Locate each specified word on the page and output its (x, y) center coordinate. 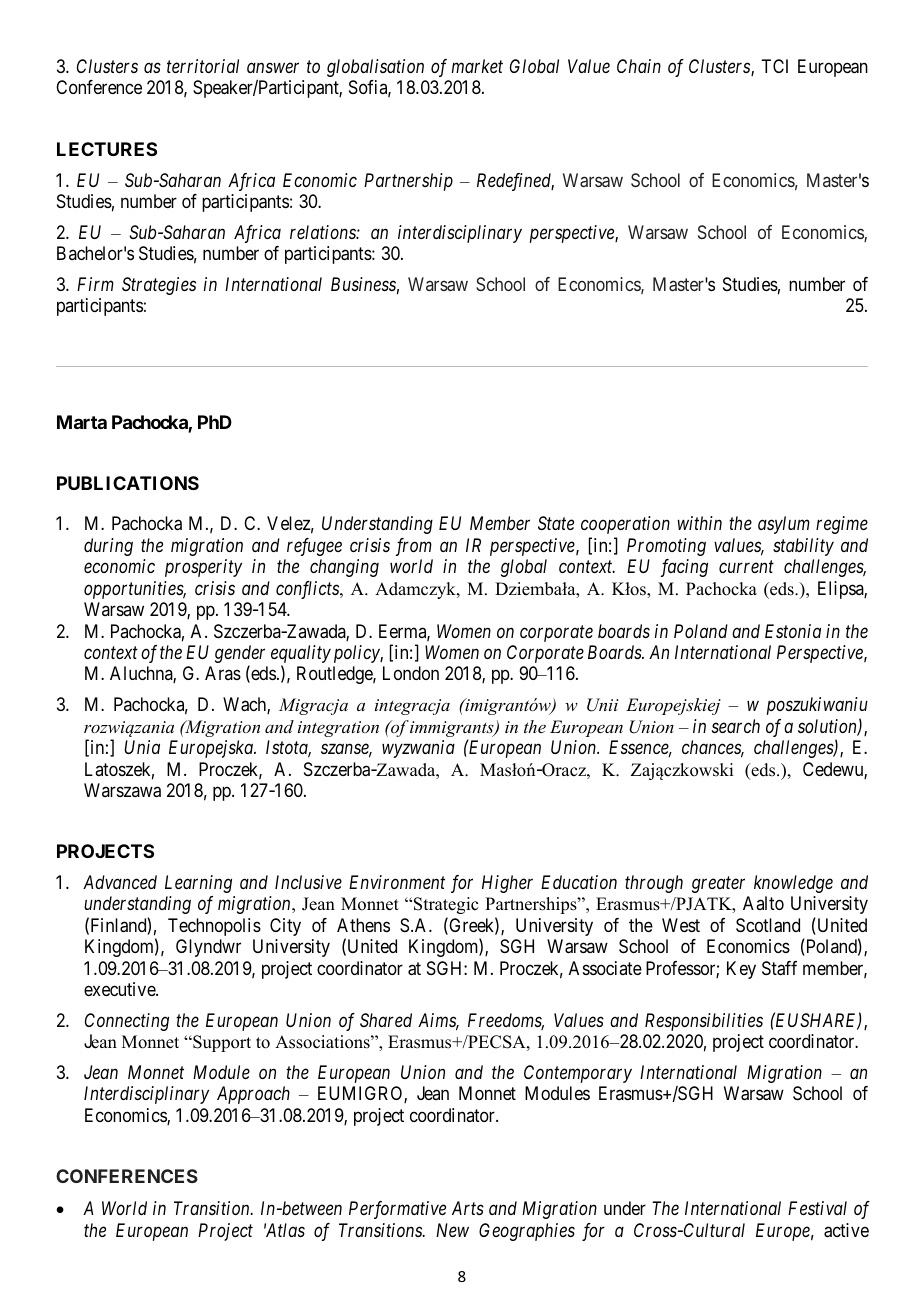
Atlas (284, 1230)
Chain (639, 66)
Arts (468, 1208)
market (477, 66)
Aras (223, 673)
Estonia (793, 631)
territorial (203, 66)
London (411, 673)
